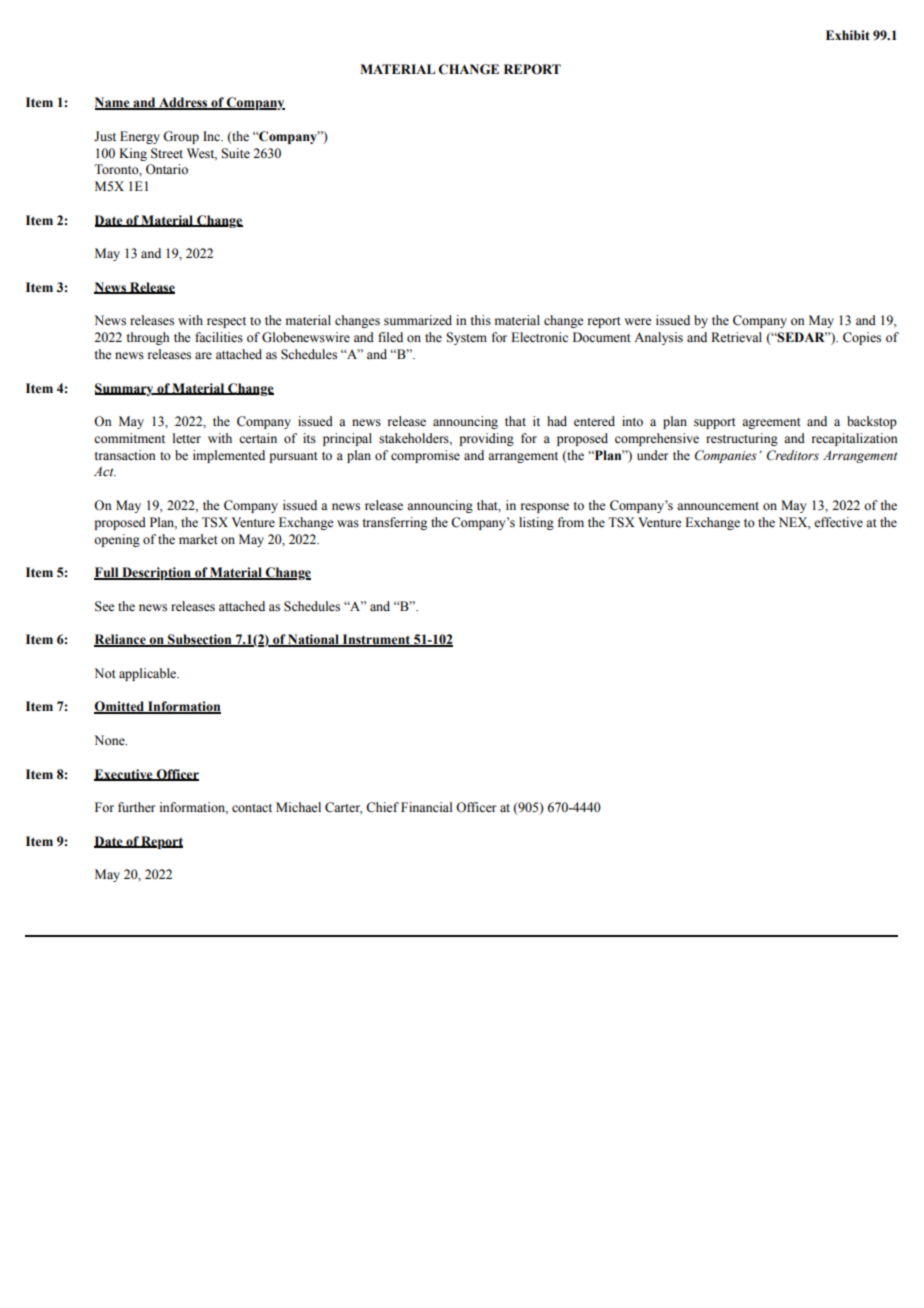 This screenshot has width=924, height=1308. I want to click on this, so click(480, 320).
